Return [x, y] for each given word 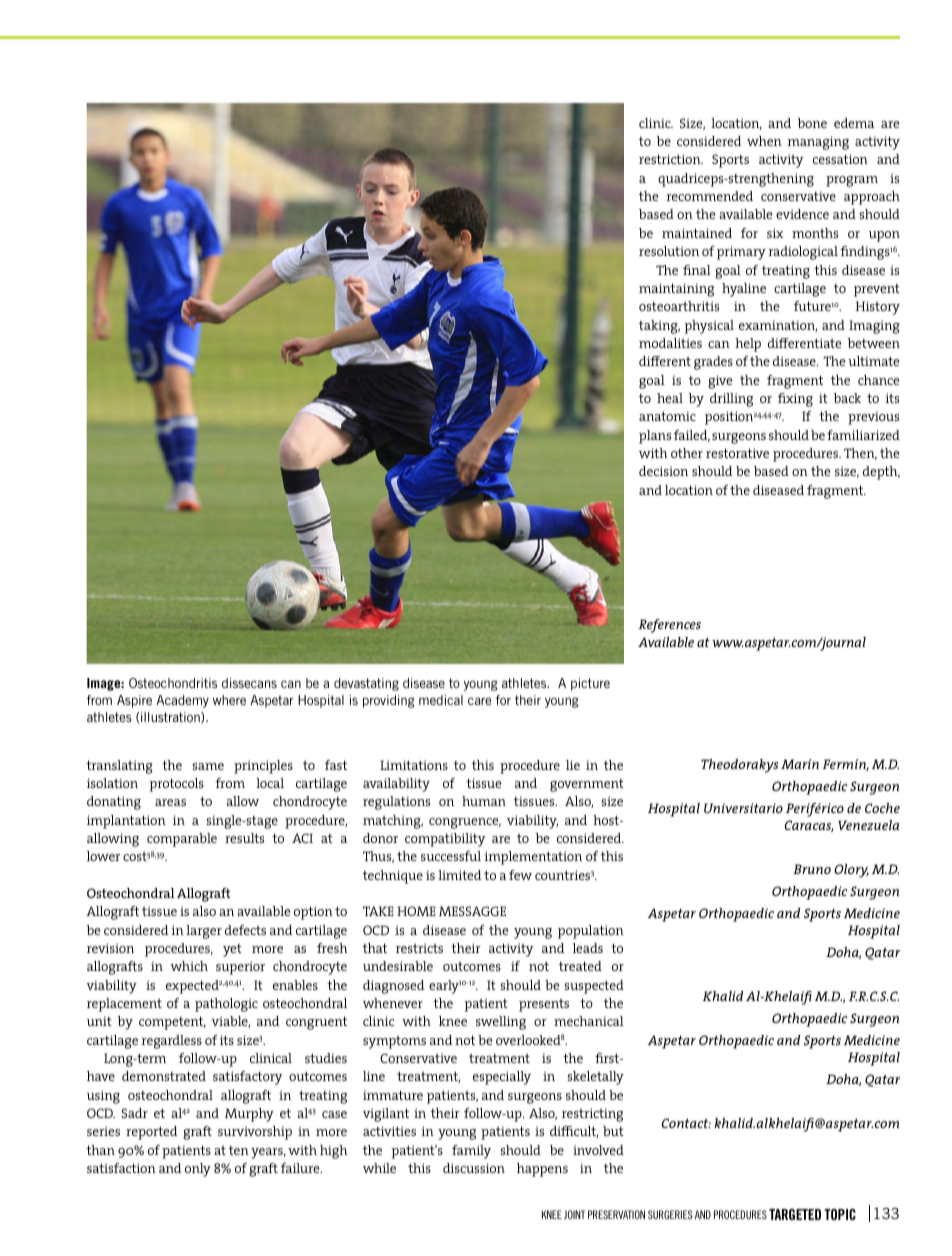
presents [544, 1005]
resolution [669, 251]
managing [818, 143]
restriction [671, 159]
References [669, 626]
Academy [182, 701]
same [208, 766]
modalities [670, 343]
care [479, 701]
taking [659, 327]
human [484, 801]
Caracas [809, 826]
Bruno [812, 869]
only [198, 1170]
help [748, 345]
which [189, 966]
